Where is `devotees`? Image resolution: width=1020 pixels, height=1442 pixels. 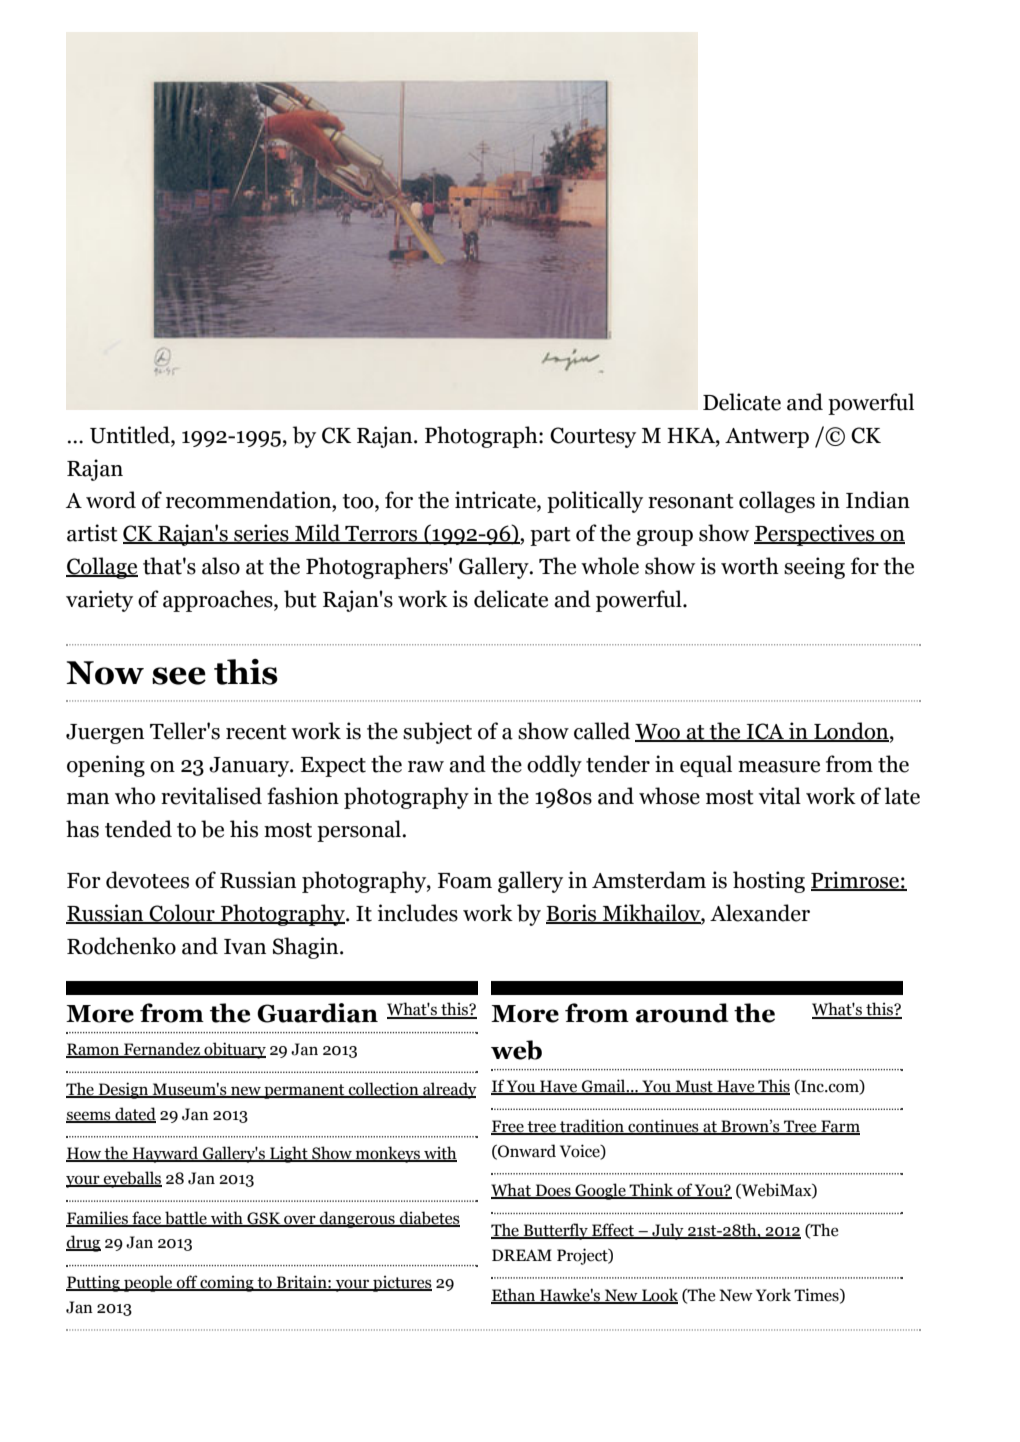
devotees is located at coordinates (147, 880).
